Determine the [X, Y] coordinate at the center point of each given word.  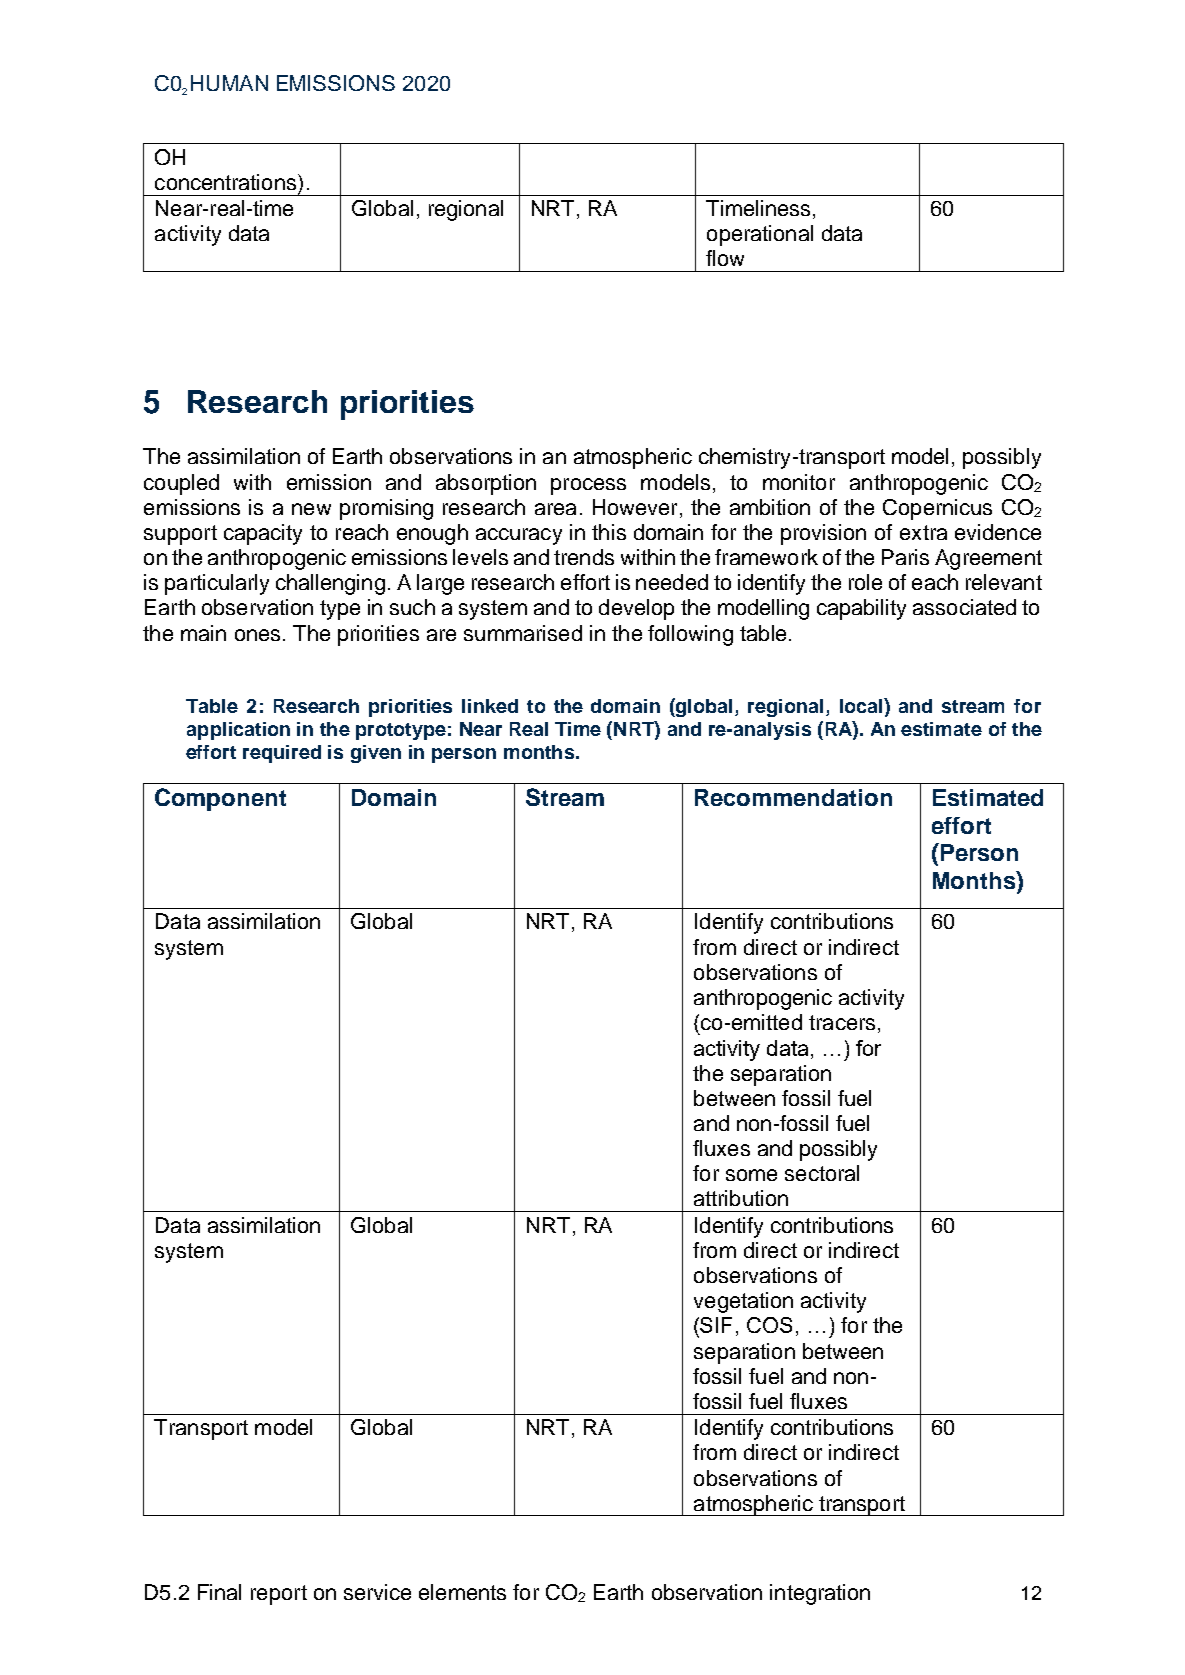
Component [220, 799]
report [279, 1595]
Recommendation [793, 797]
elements [462, 1592]
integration [820, 1594]
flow [725, 258]
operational [760, 235]
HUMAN [229, 83]
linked [490, 706]
